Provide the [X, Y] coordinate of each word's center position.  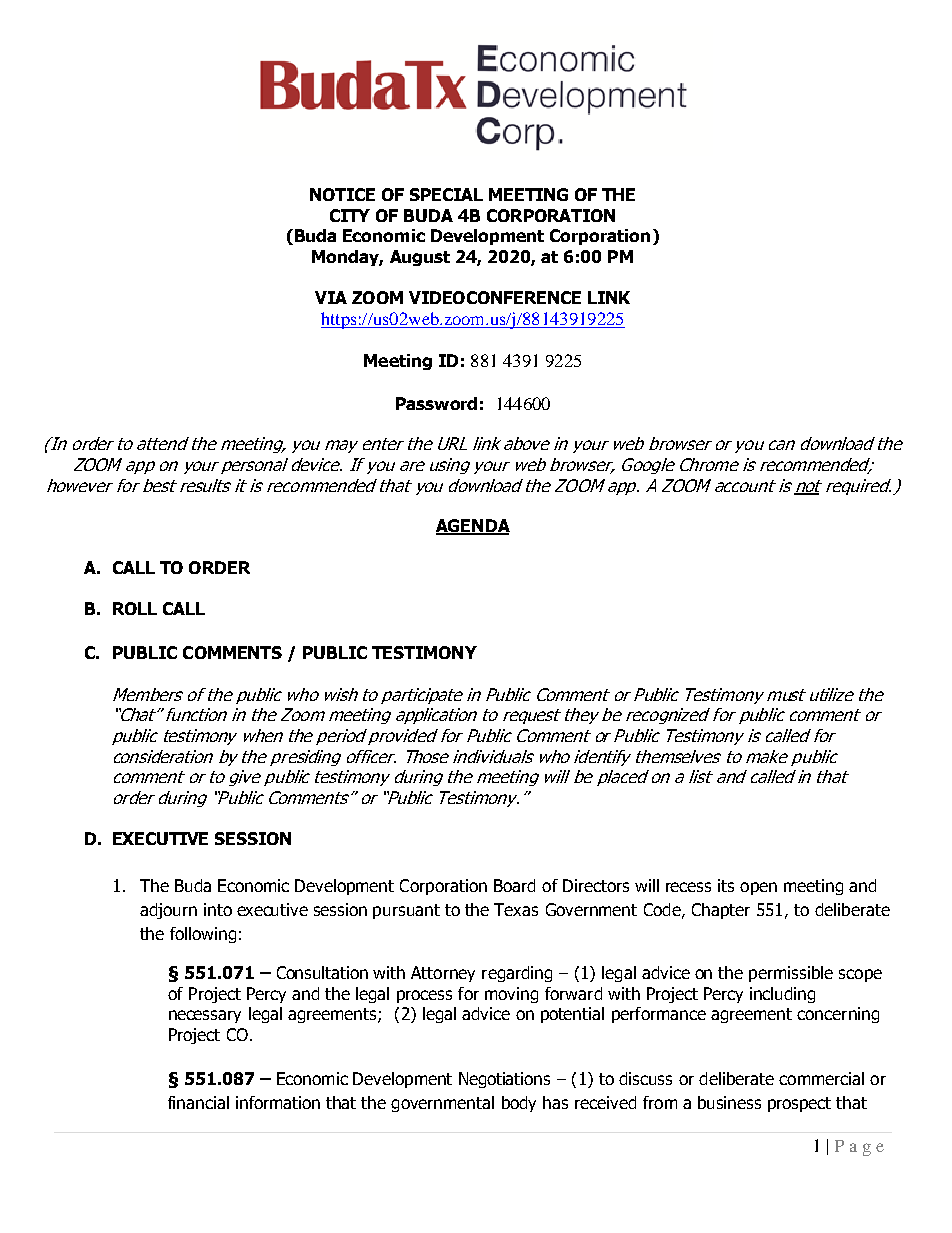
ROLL [135, 608]
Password [436, 403]
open [758, 888]
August [420, 258]
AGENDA [473, 527]
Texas [516, 909]
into [218, 909]
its [726, 885]
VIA [331, 297]
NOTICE [342, 194]
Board [514, 885]
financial [198, 1102]
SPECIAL [446, 194]
